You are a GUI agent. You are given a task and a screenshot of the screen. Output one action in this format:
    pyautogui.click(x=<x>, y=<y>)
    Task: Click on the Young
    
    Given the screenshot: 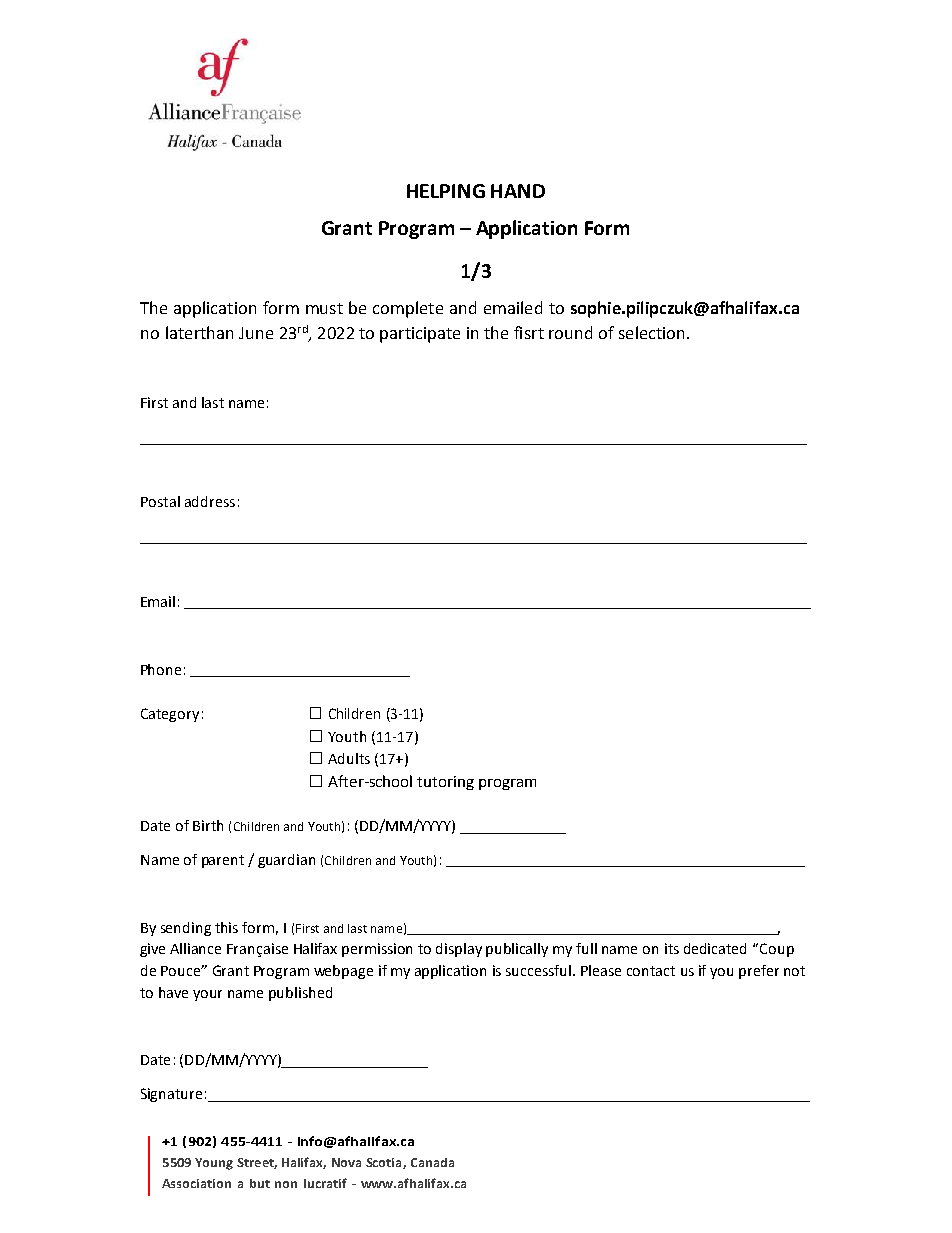 What is the action you would take?
    pyautogui.click(x=214, y=1164)
